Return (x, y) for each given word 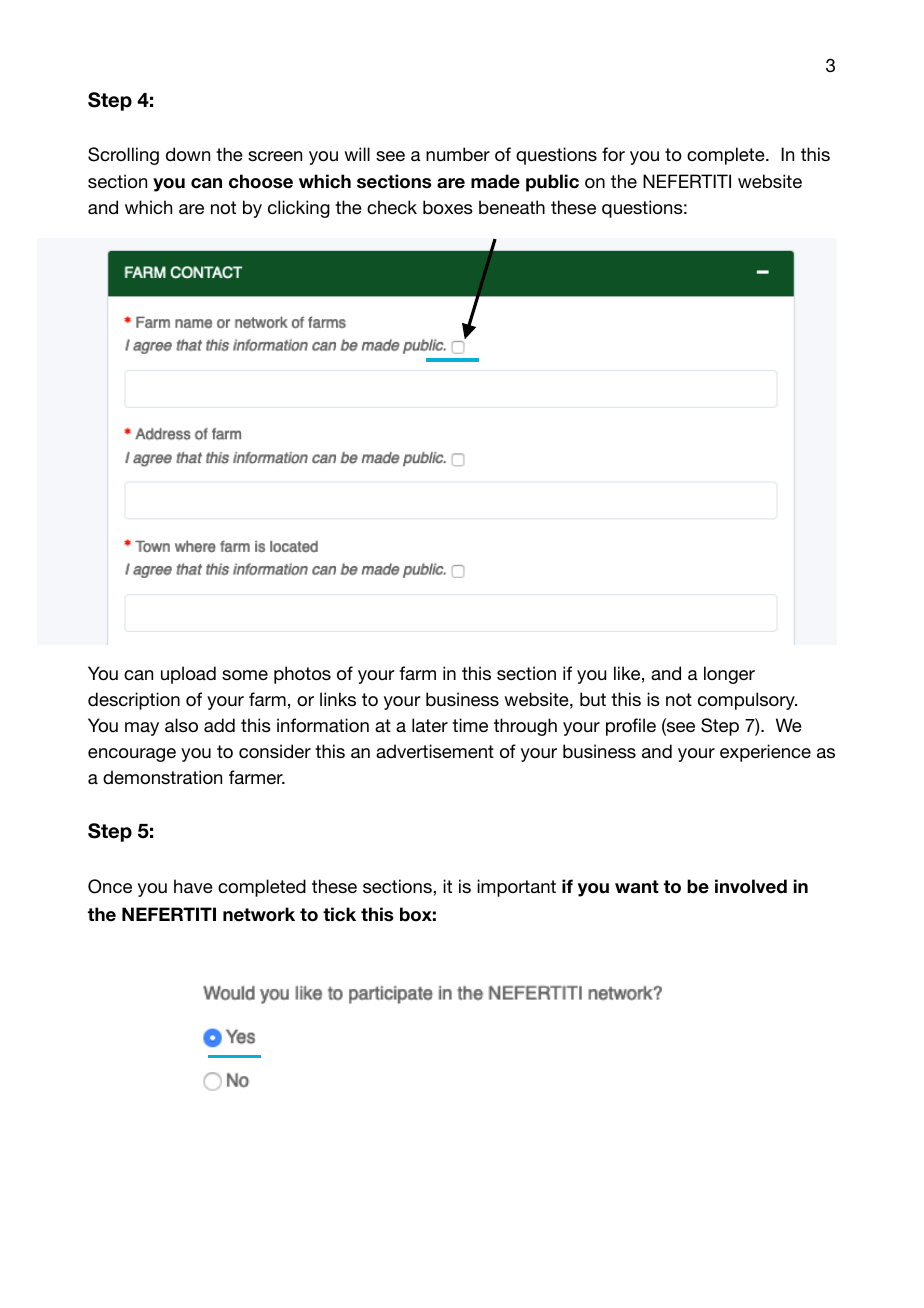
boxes (448, 207)
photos (302, 675)
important (516, 888)
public (552, 183)
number (458, 154)
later (430, 725)
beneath (512, 207)
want (637, 887)
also (181, 725)
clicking (299, 209)
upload (188, 675)
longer (729, 675)
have (193, 886)
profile (631, 727)
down (188, 154)
